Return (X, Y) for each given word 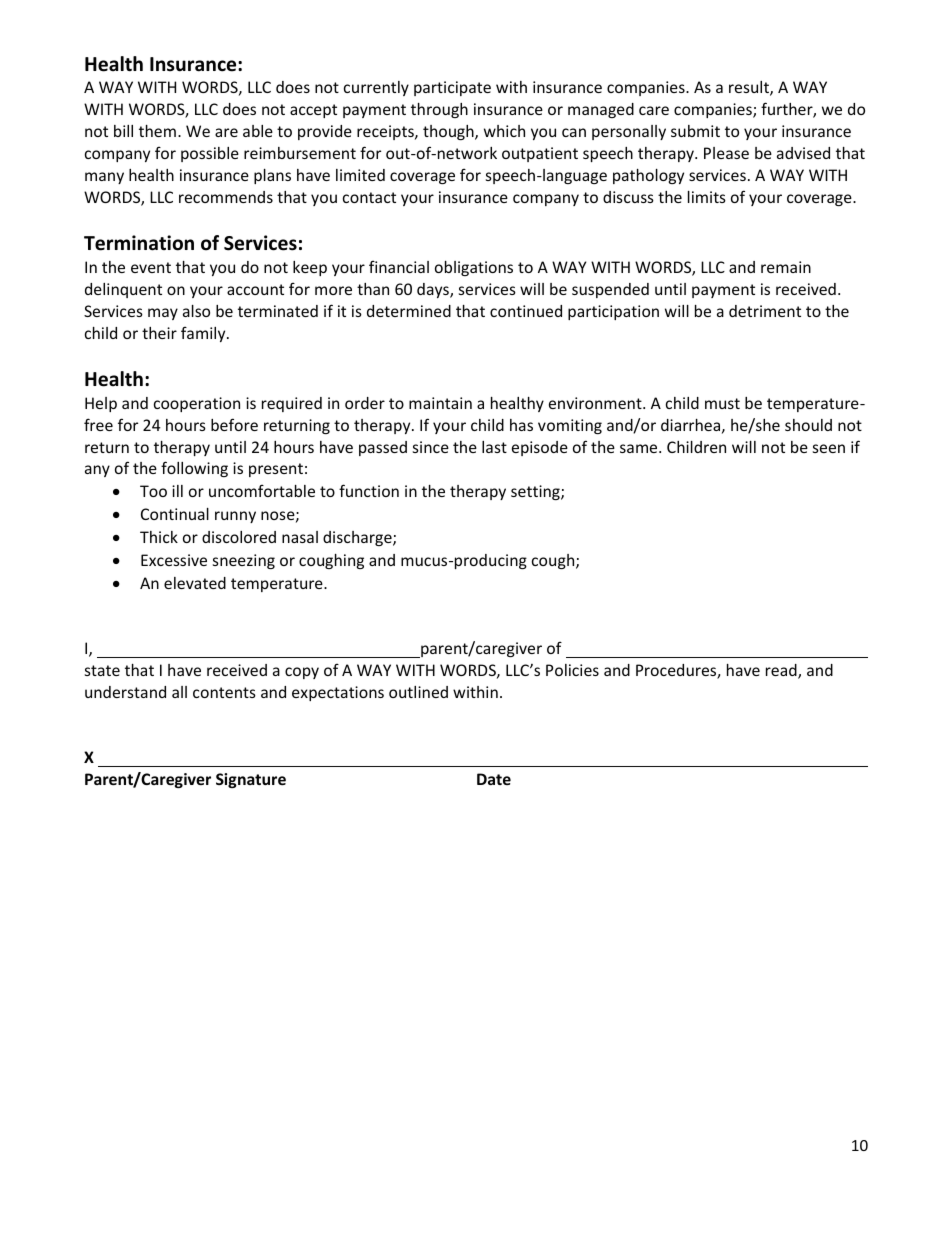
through (439, 110)
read (782, 671)
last (494, 447)
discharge (358, 538)
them (157, 131)
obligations (474, 268)
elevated (195, 583)
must (722, 403)
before (234, 424)
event (151, 267)
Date (494, 779)
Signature (251, 780)
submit (695, 131)
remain (786, 267)
